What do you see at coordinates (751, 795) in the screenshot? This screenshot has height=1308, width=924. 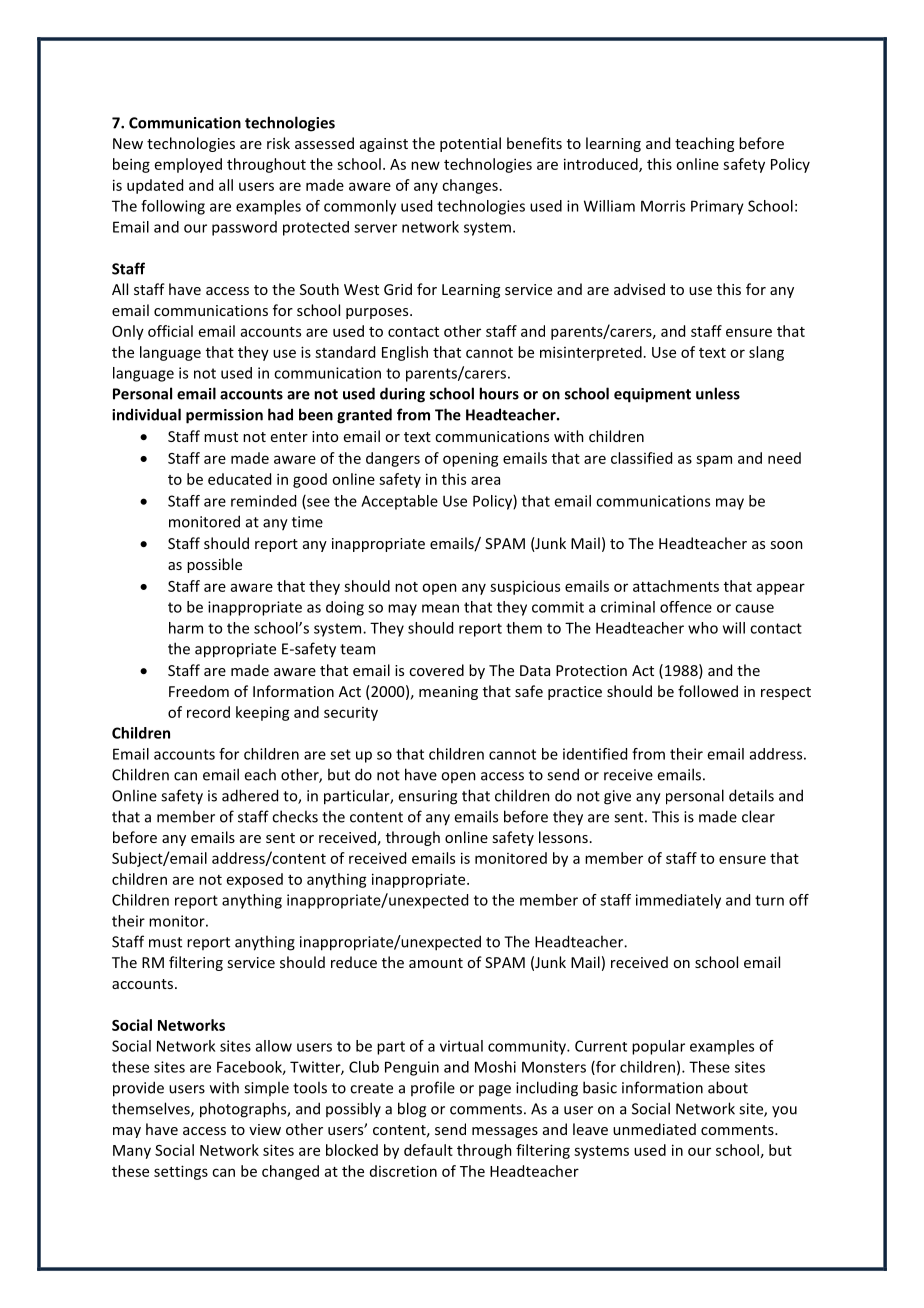 I see `details` at bounding box center [751, 795].
